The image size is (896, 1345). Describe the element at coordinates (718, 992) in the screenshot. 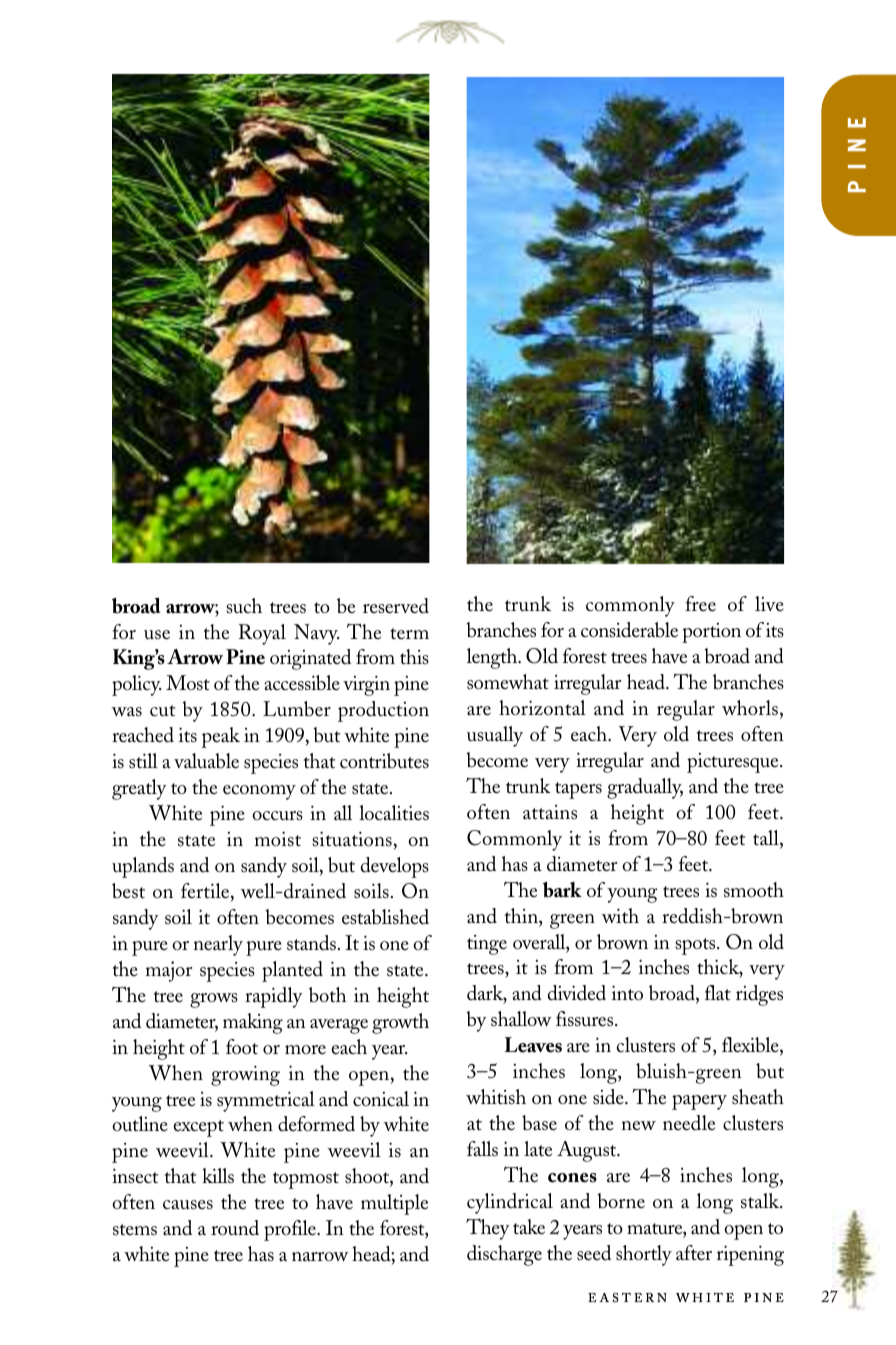

I see `flat` at that location.
